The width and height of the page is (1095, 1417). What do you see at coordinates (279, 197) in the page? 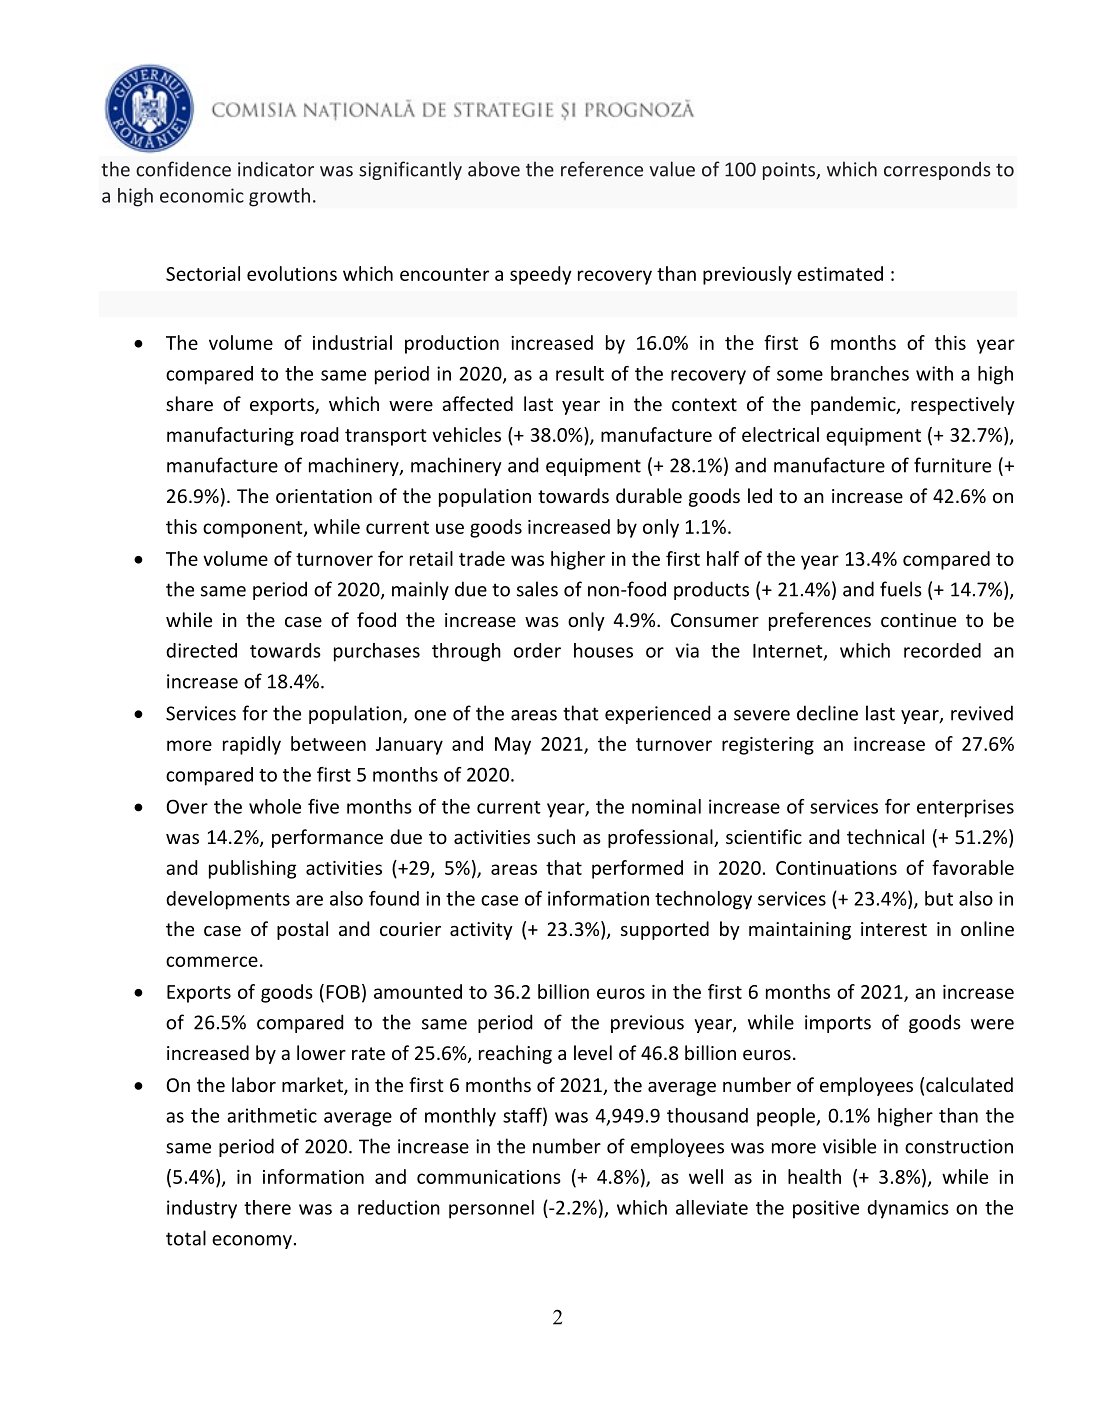
I see `growth` at bounding box center [279, 197].
